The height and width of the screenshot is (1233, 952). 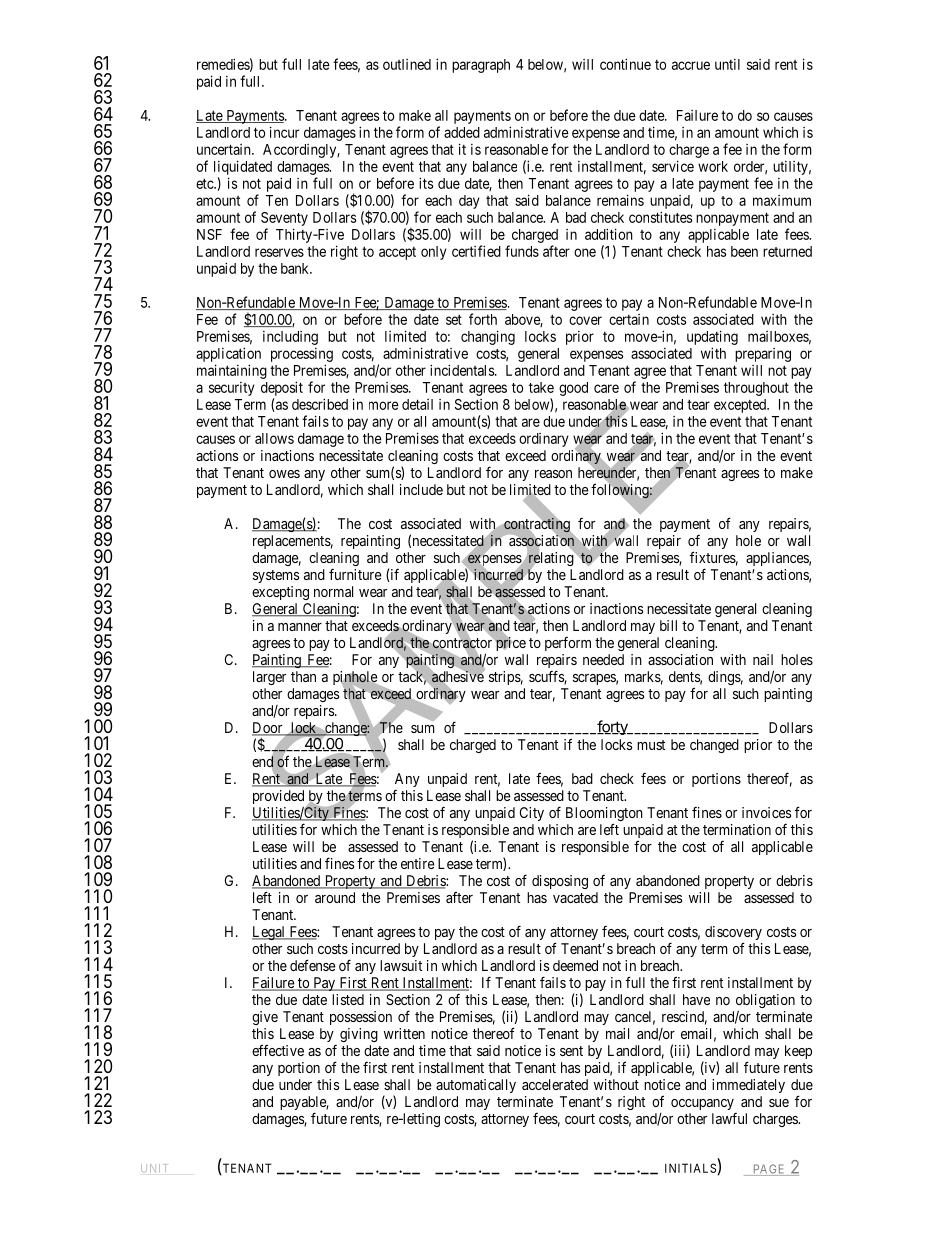 What do you see at coordinates (729, 1118) in the screenshot?
I see `lawful` at bounding box center [729, 1118].
